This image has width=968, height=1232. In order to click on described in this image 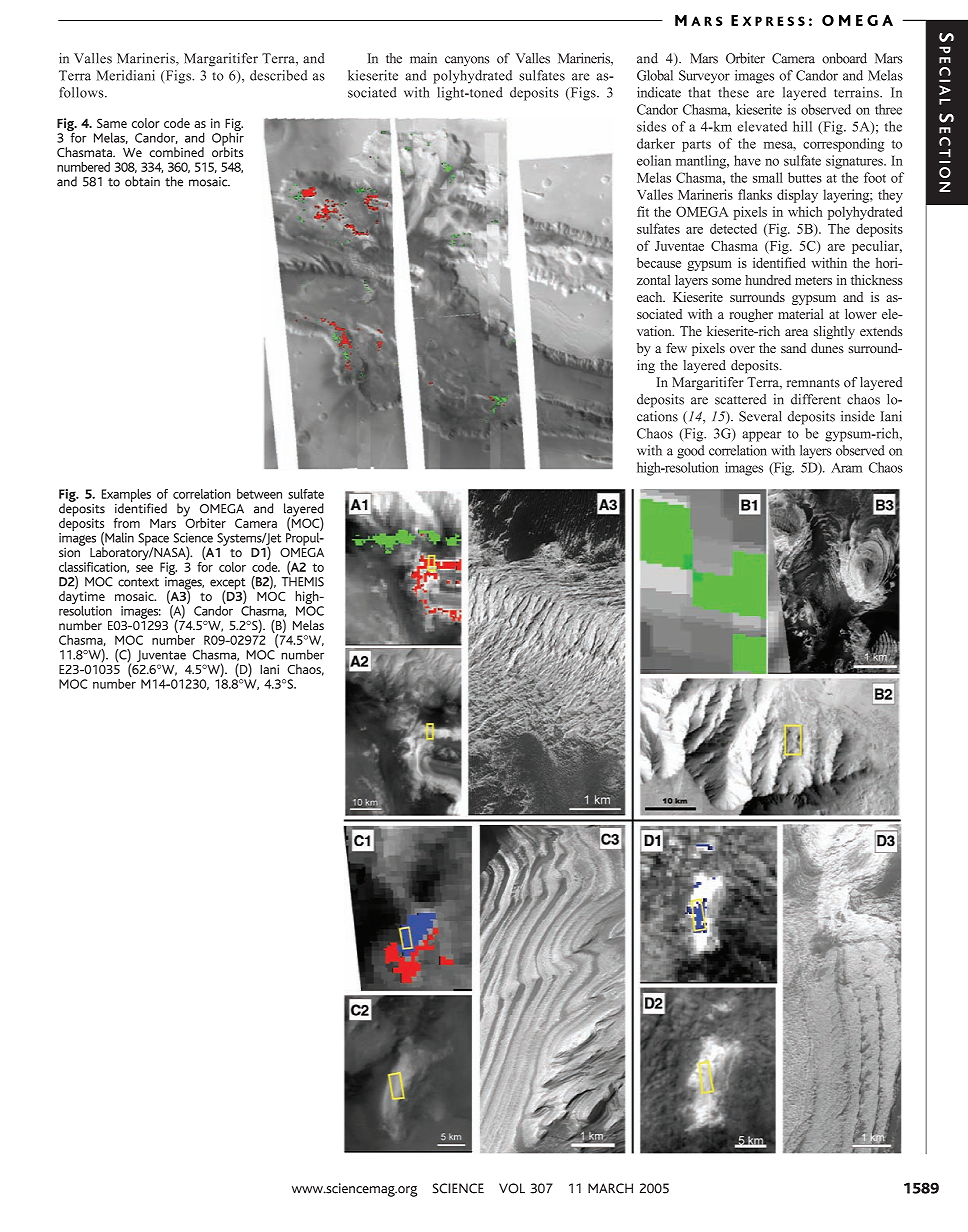, I will do `click(279, 75)`.
